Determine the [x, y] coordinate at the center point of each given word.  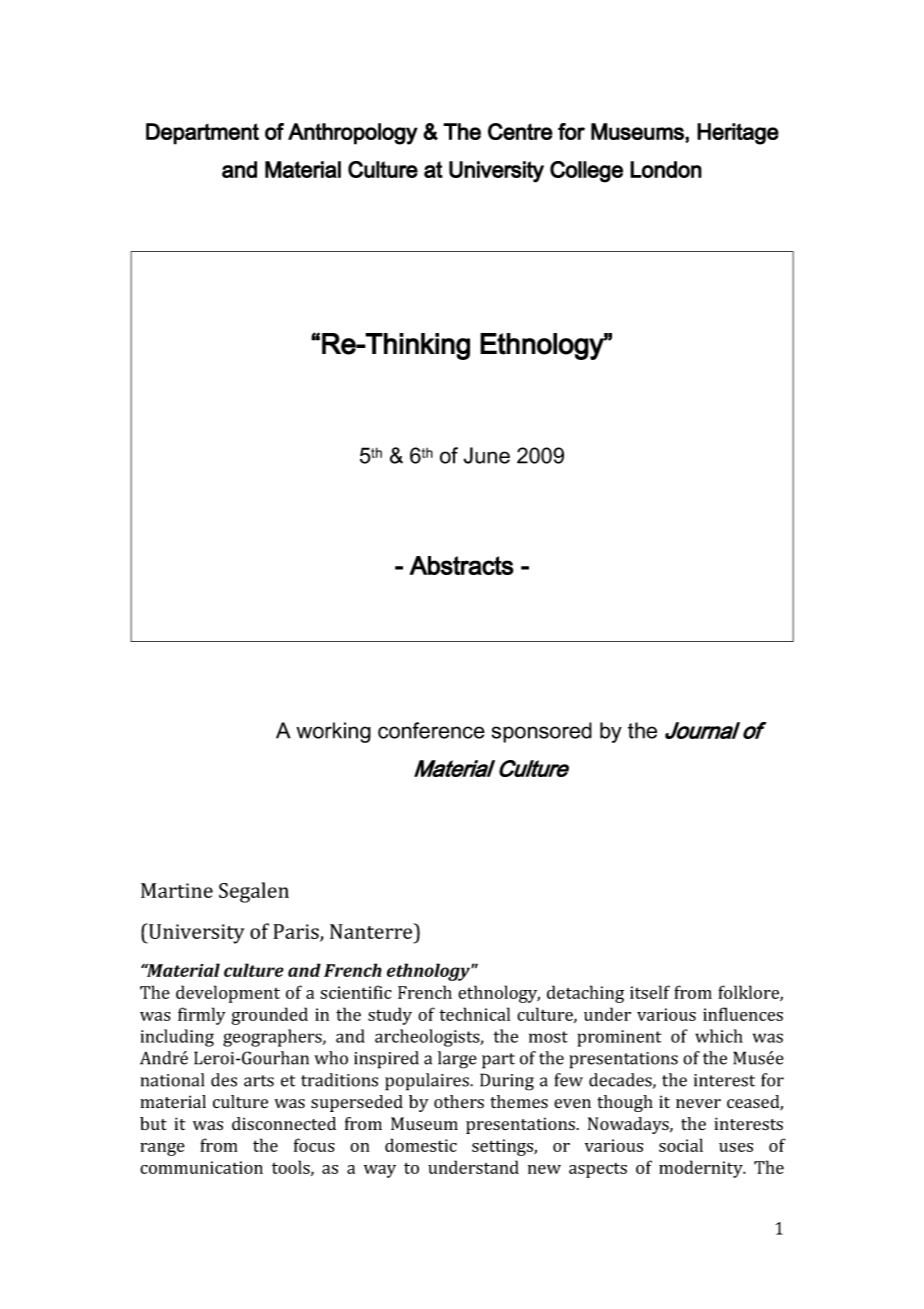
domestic [421, 1145]
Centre [520, 131]
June [487, 455]
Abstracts [461, 565]
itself [650, 992]
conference [431, 730]
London [666, 169]
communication [201, 1167]
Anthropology [353, 134]
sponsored [542, 732]
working [334, 732]
